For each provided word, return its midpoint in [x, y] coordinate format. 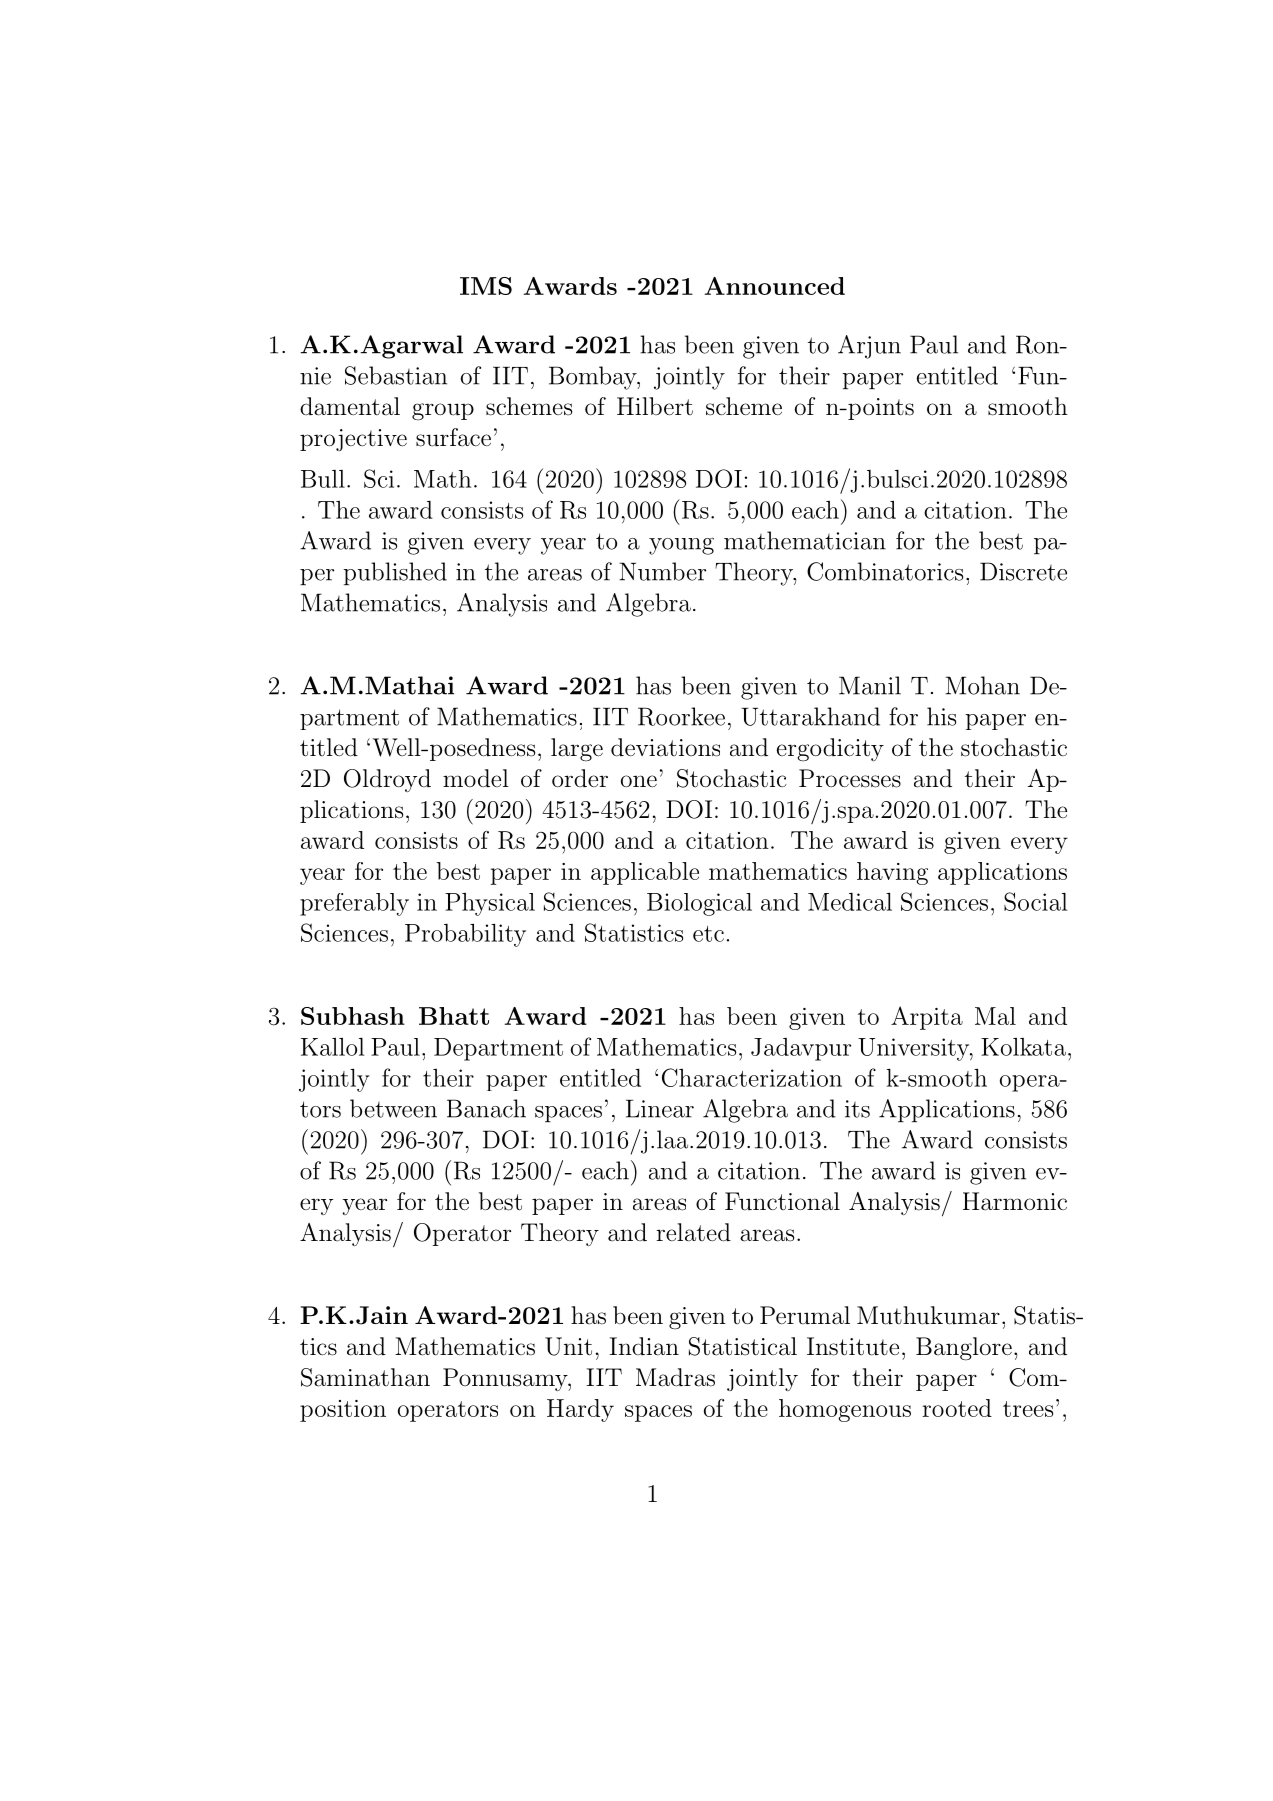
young [681, 546]
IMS [486, 286]
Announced [775, 286]
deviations [665, 747]
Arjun [869, 347]
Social [1035, 901]
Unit [568, 1346]
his [941, 716]
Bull [323, 479]
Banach [486, 1108]
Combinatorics [885, 571]
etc [708, 934]
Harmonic [1015, 1201]
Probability [465, 935]
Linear [660, 1108]
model [476, 778]
